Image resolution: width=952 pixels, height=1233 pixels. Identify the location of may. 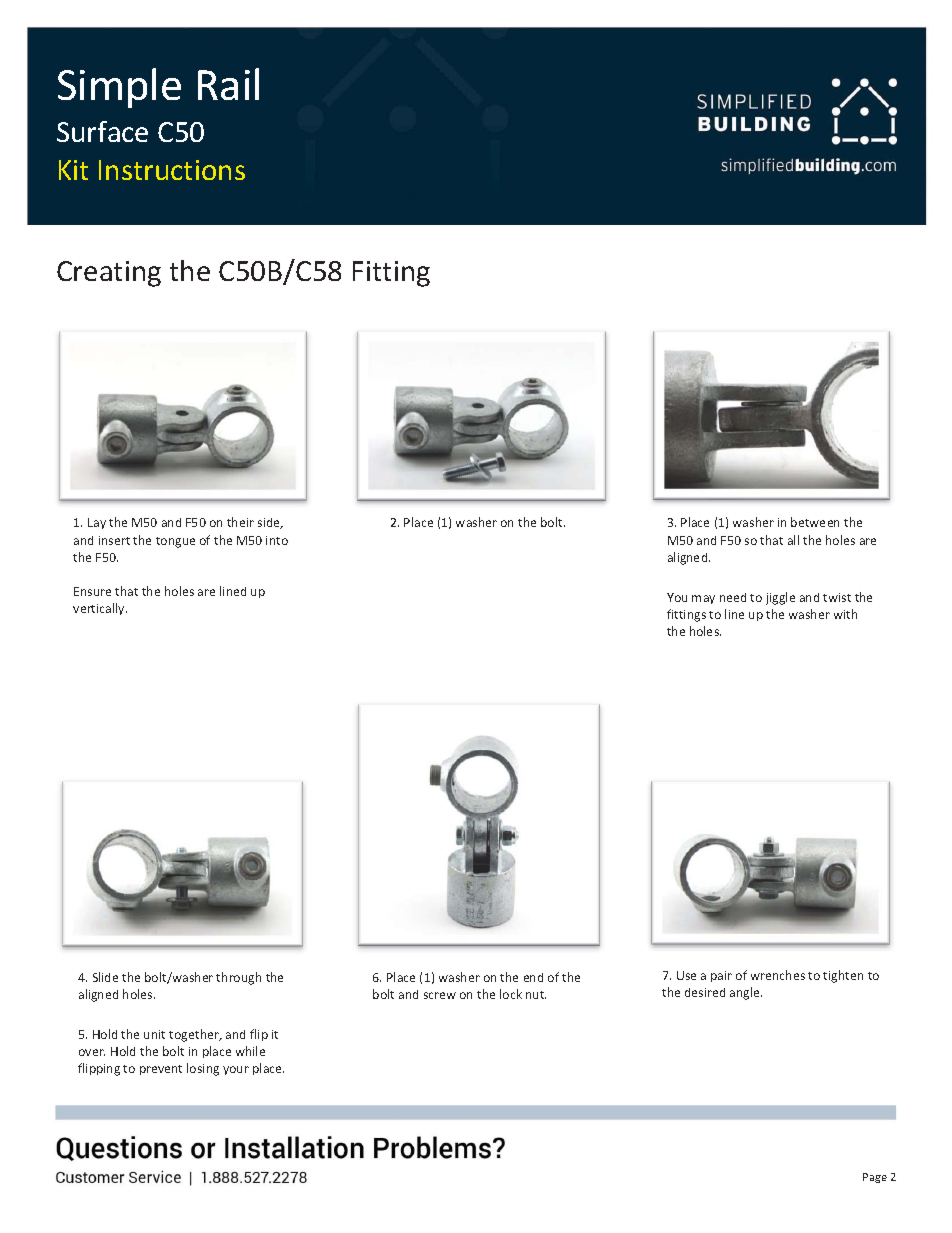
(703, 599).
